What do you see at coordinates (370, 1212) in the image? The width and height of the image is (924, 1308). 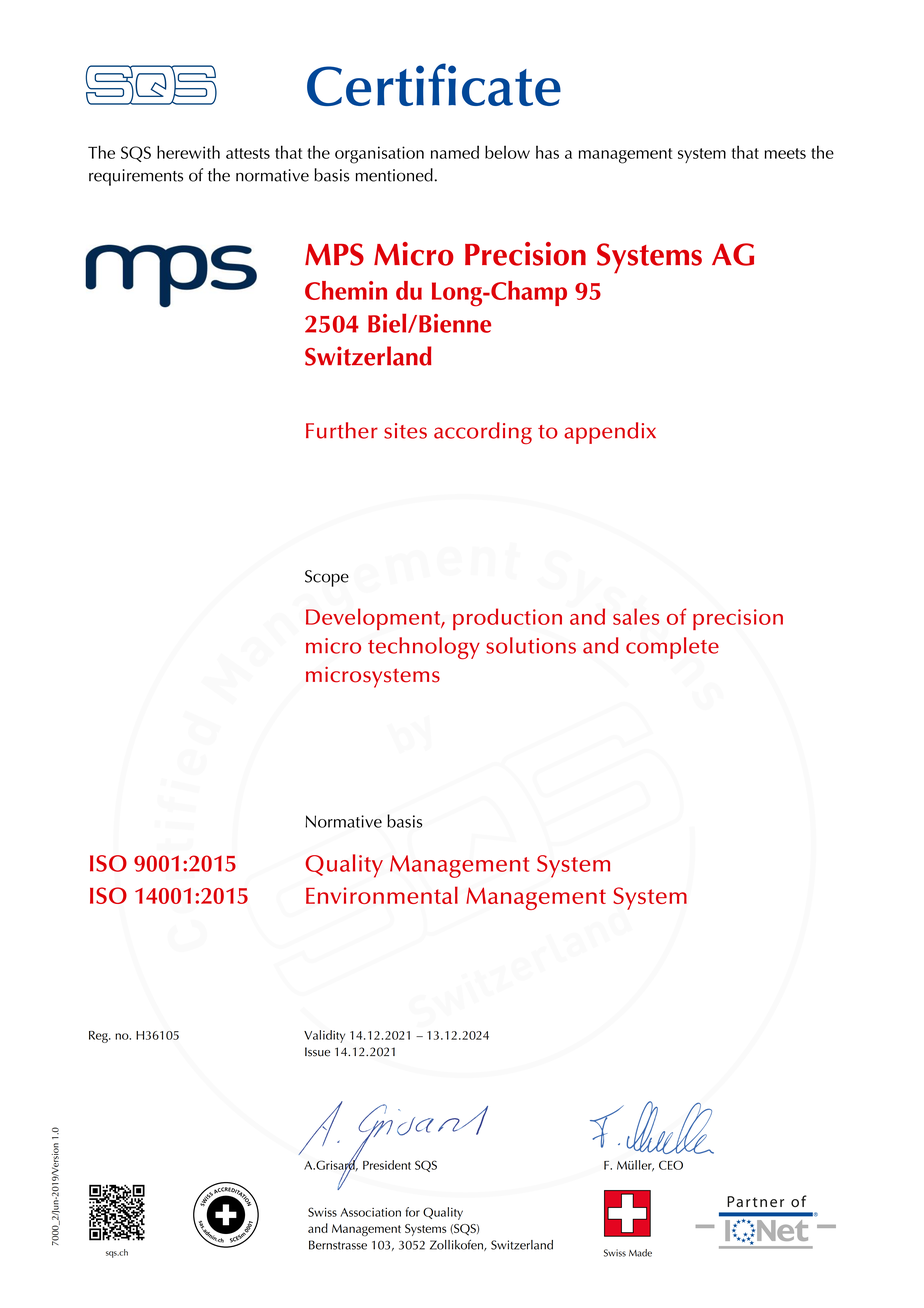 I see `Association` at bounding box center [370, 1212].
